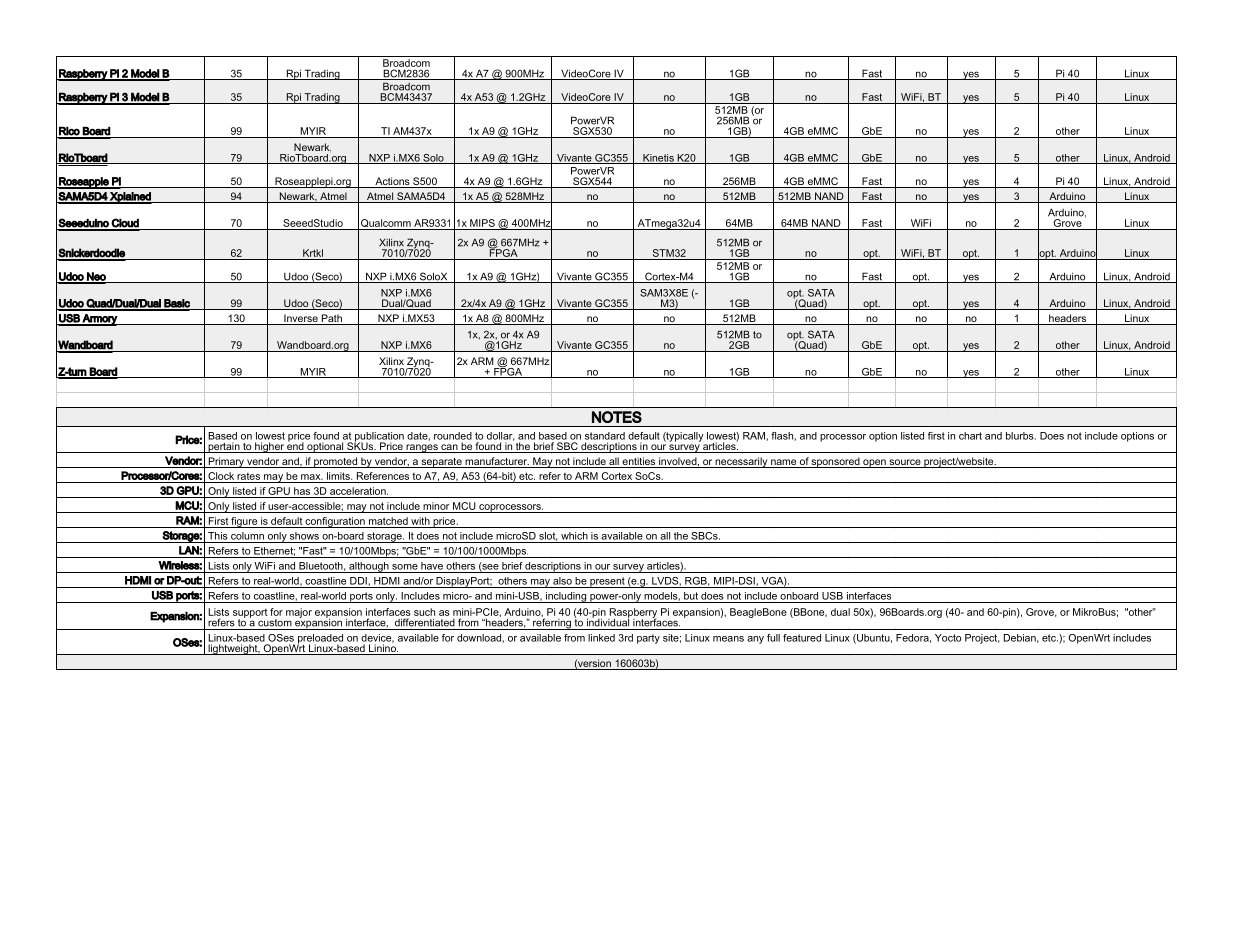 Image resolution: width=1233 pixels, height=952 pixels. What do you see at coordinates (221, 476) in the image?
I see `Clock` at bounding box center [221, 476].
